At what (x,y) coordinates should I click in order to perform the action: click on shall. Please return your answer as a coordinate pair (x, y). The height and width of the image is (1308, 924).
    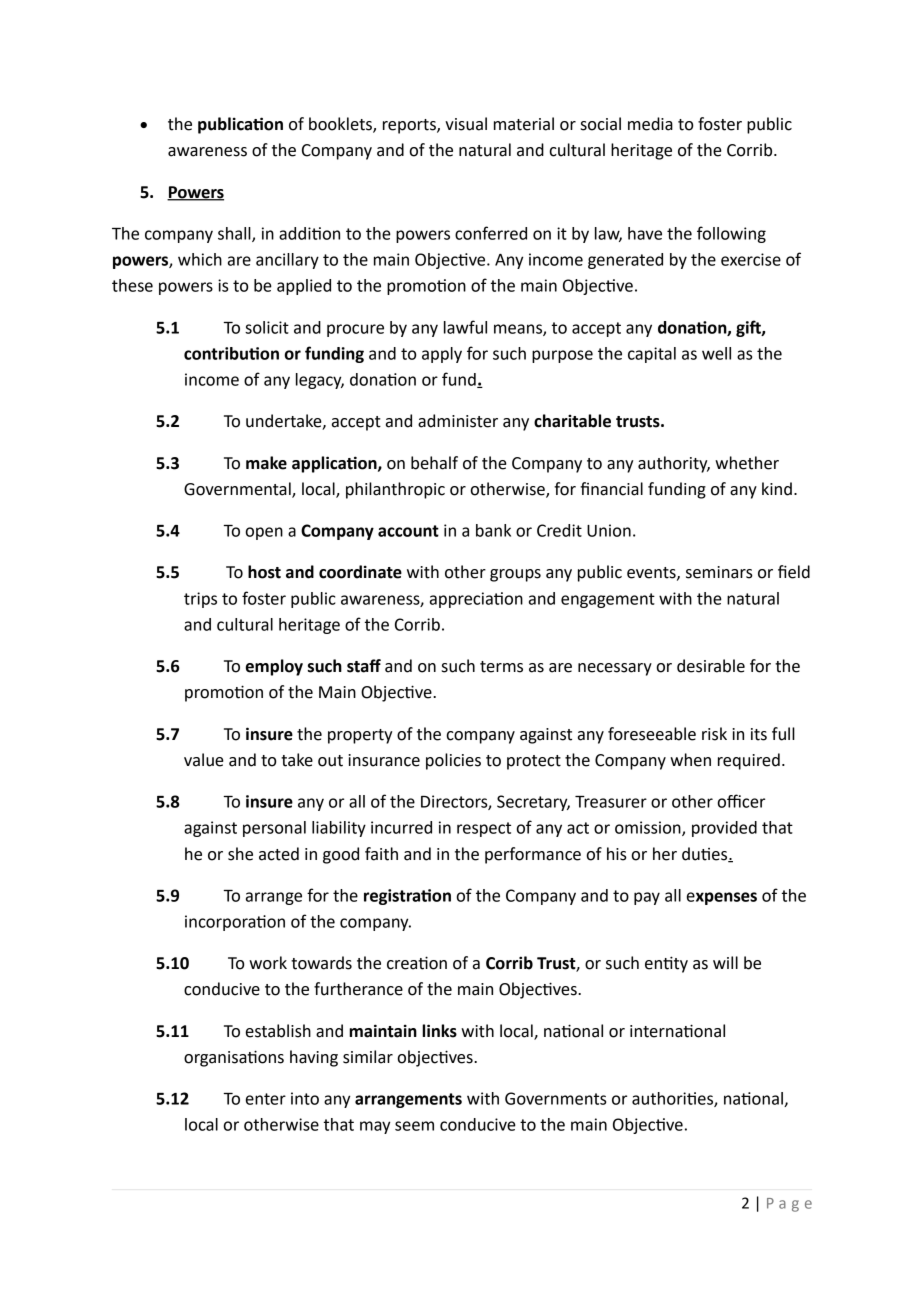
    Looking at the image, I should click on (235, 234).
